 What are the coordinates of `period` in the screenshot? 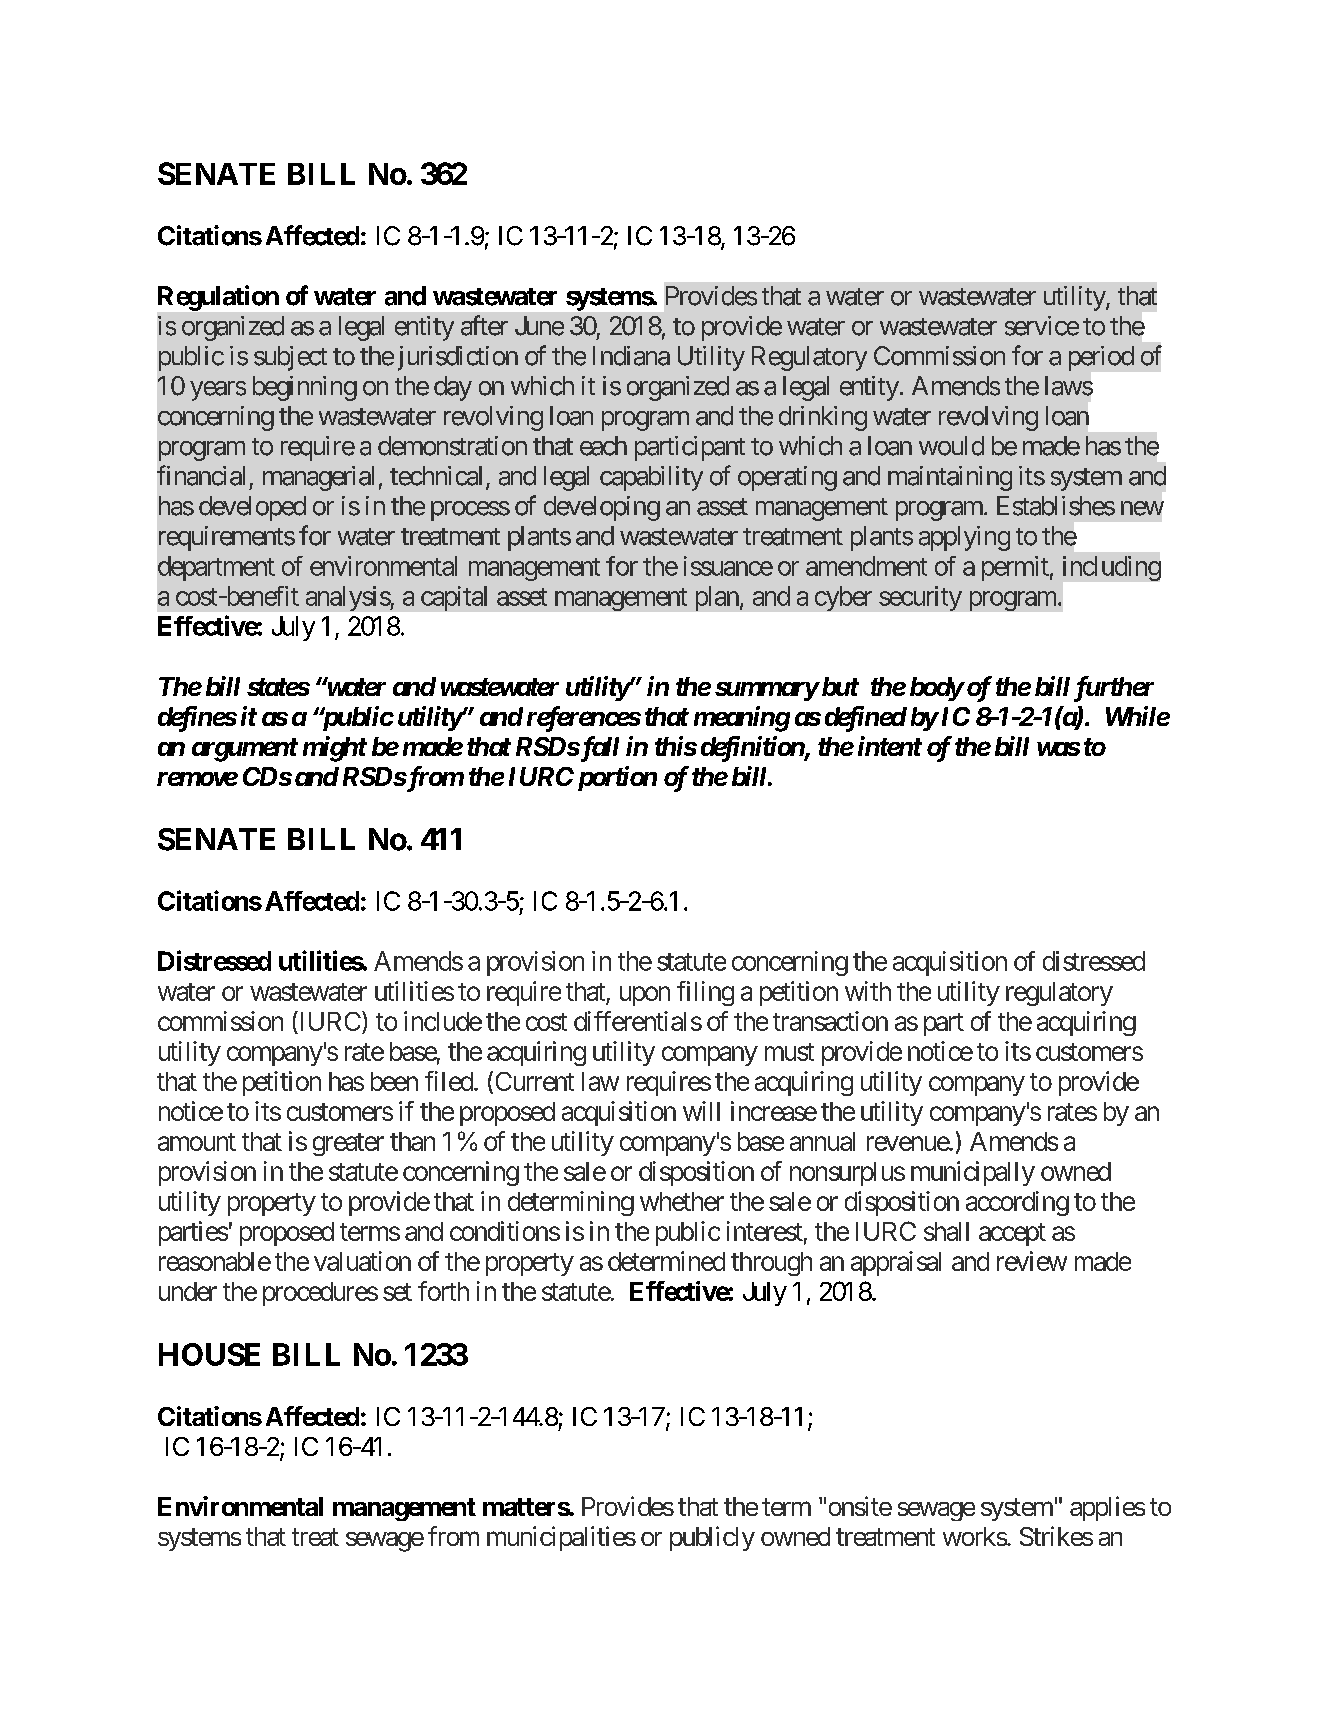 It's located at (1101, 358).
